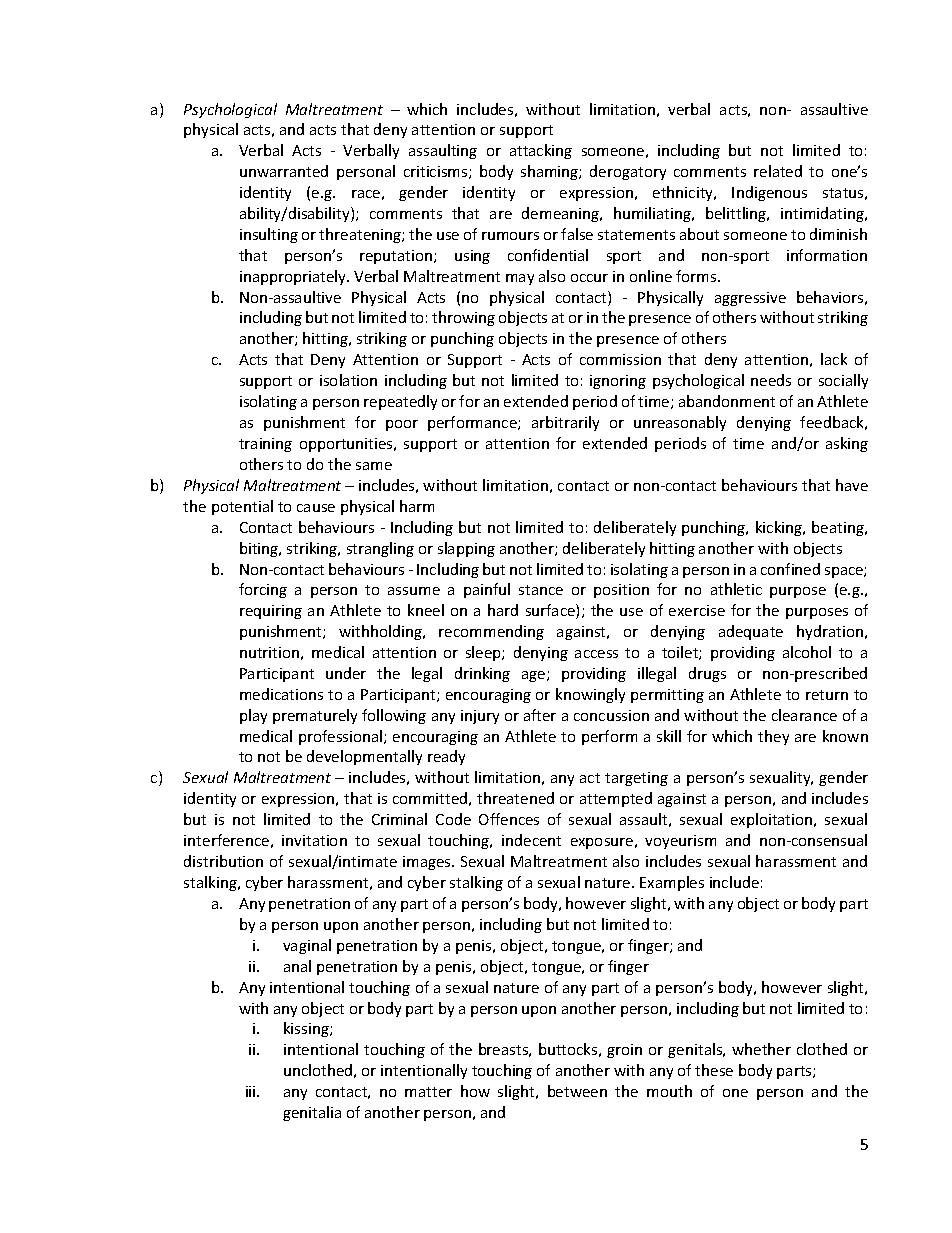 This screenshot has height=1233, width=952. I want to click on between, so click(577, 1091).
